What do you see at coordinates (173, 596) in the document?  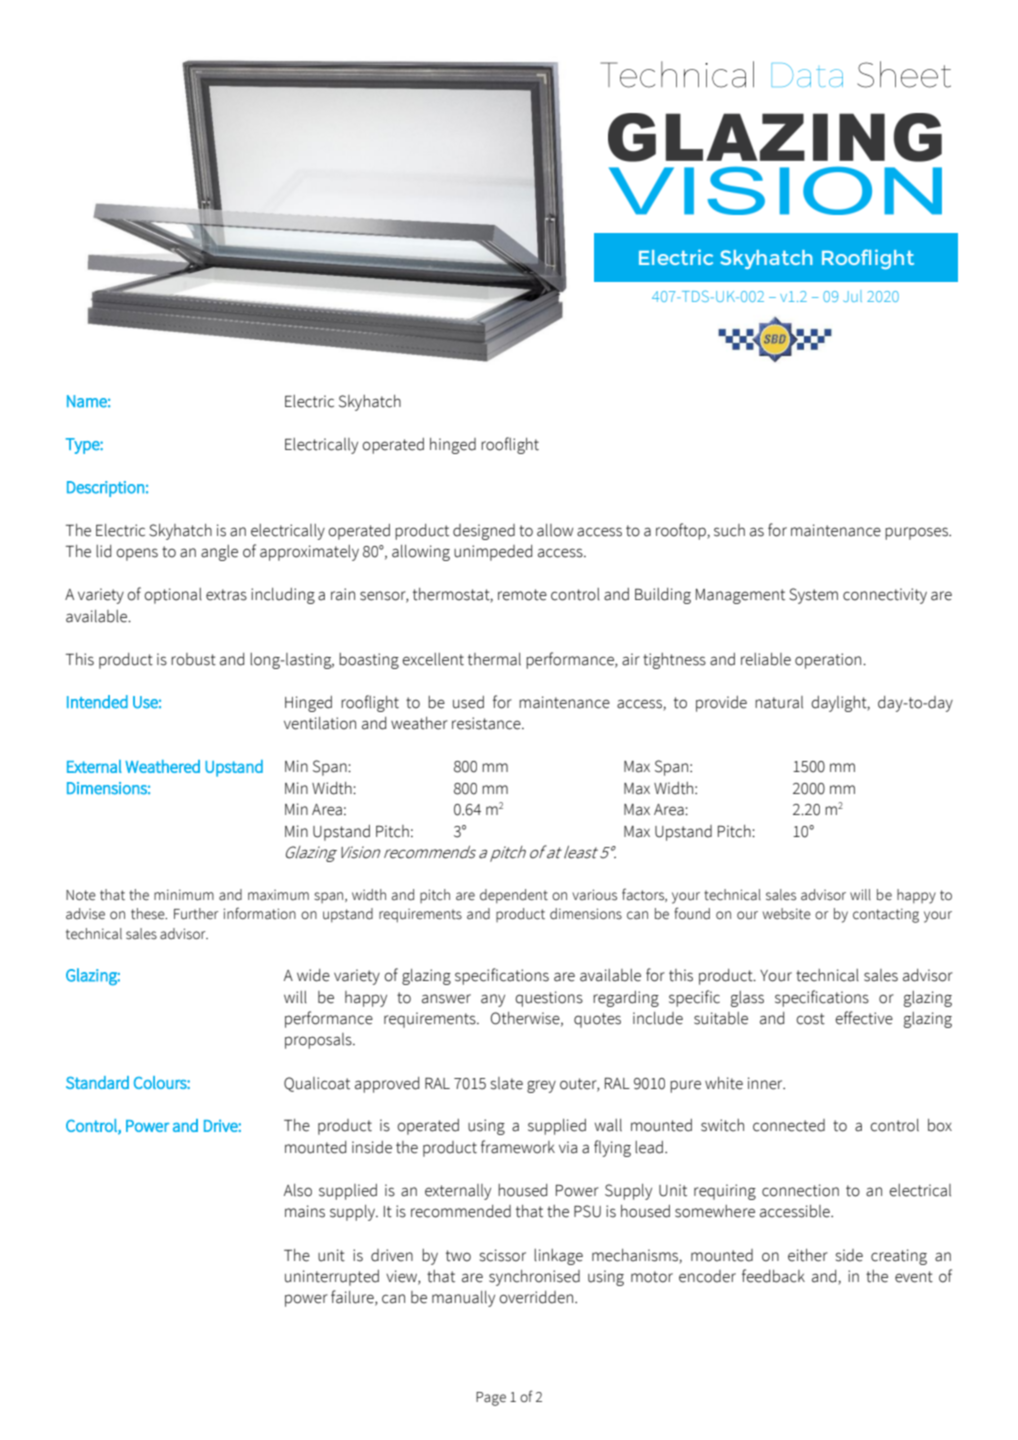 I see `optional` at bounding box center [173, 596].
